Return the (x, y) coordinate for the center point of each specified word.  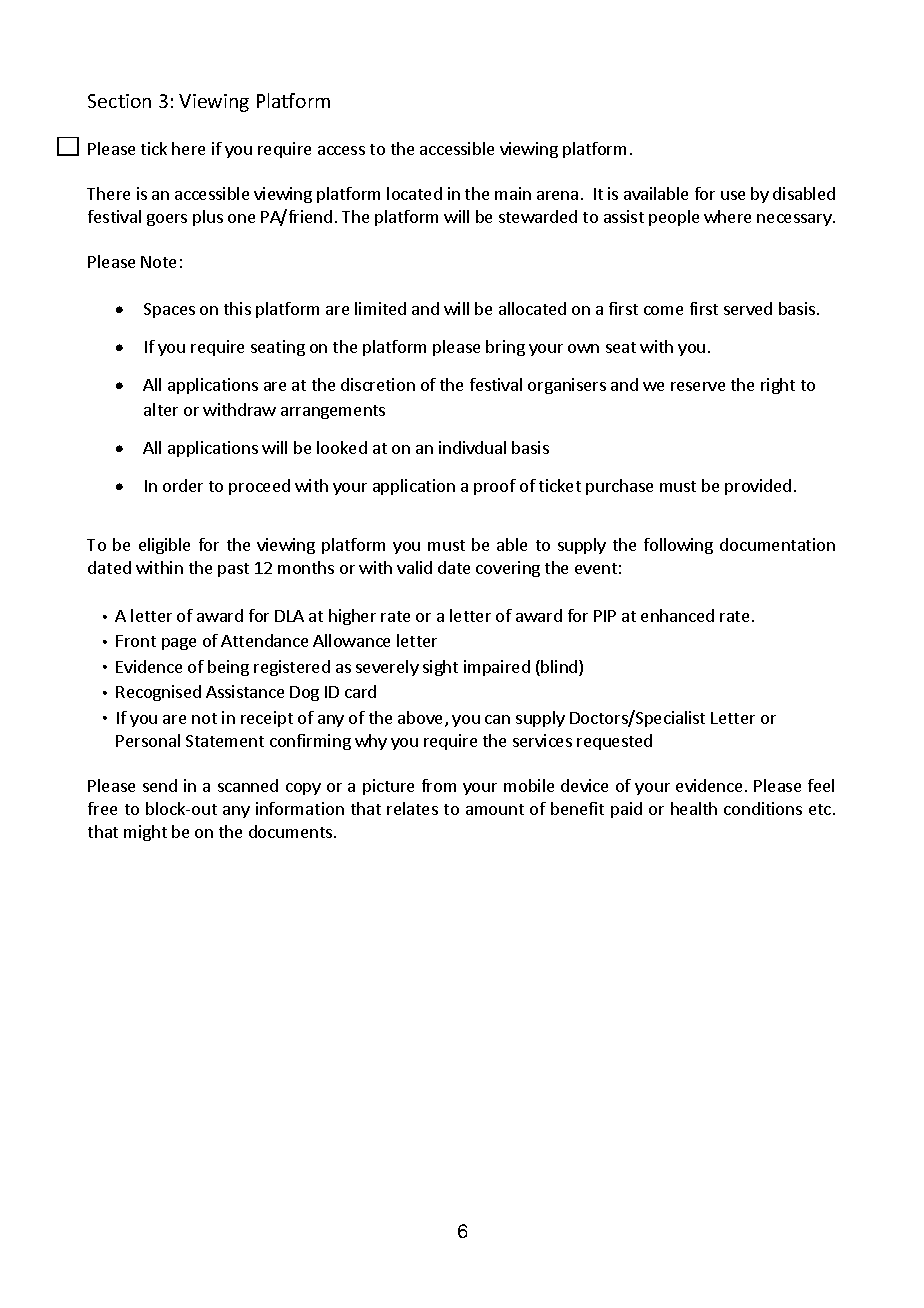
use (733, 195)
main (513, 193)
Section (119, 101)
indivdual (472, 447)
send (160, 785)
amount (495, 809)
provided (758, 487)
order (183, 485)
